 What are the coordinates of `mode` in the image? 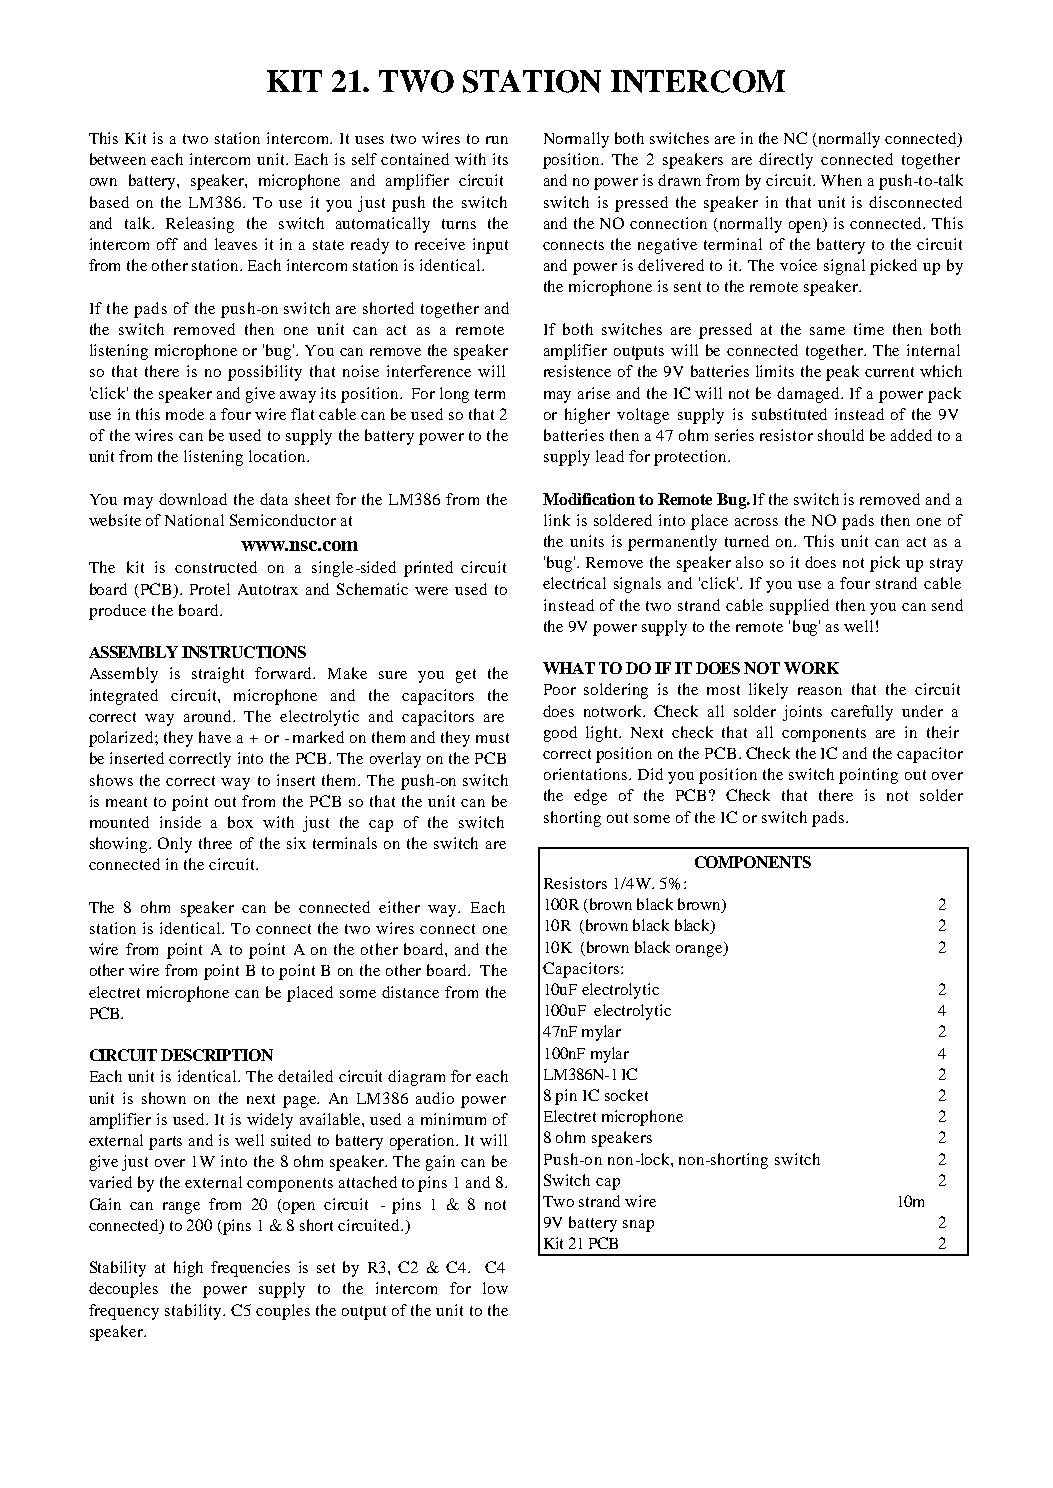 It's located at (185, 414).
